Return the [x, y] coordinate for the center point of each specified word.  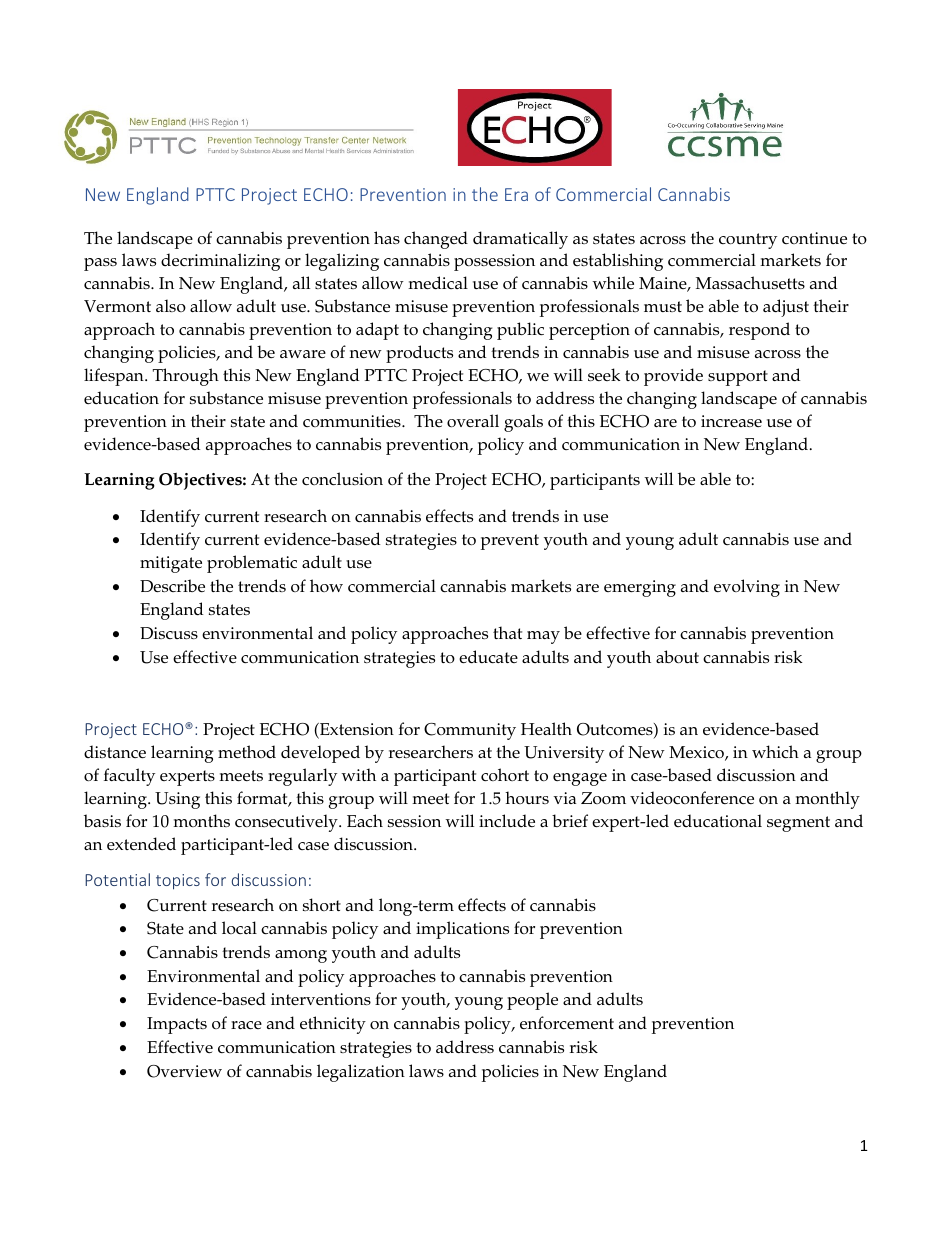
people [532, 1001]
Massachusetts [750, 282]
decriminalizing [220, 262]
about [677, 656]
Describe [172, 585]
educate [488, 656]
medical [438, 282]
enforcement [567, 1022]
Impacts [177, 1025]
